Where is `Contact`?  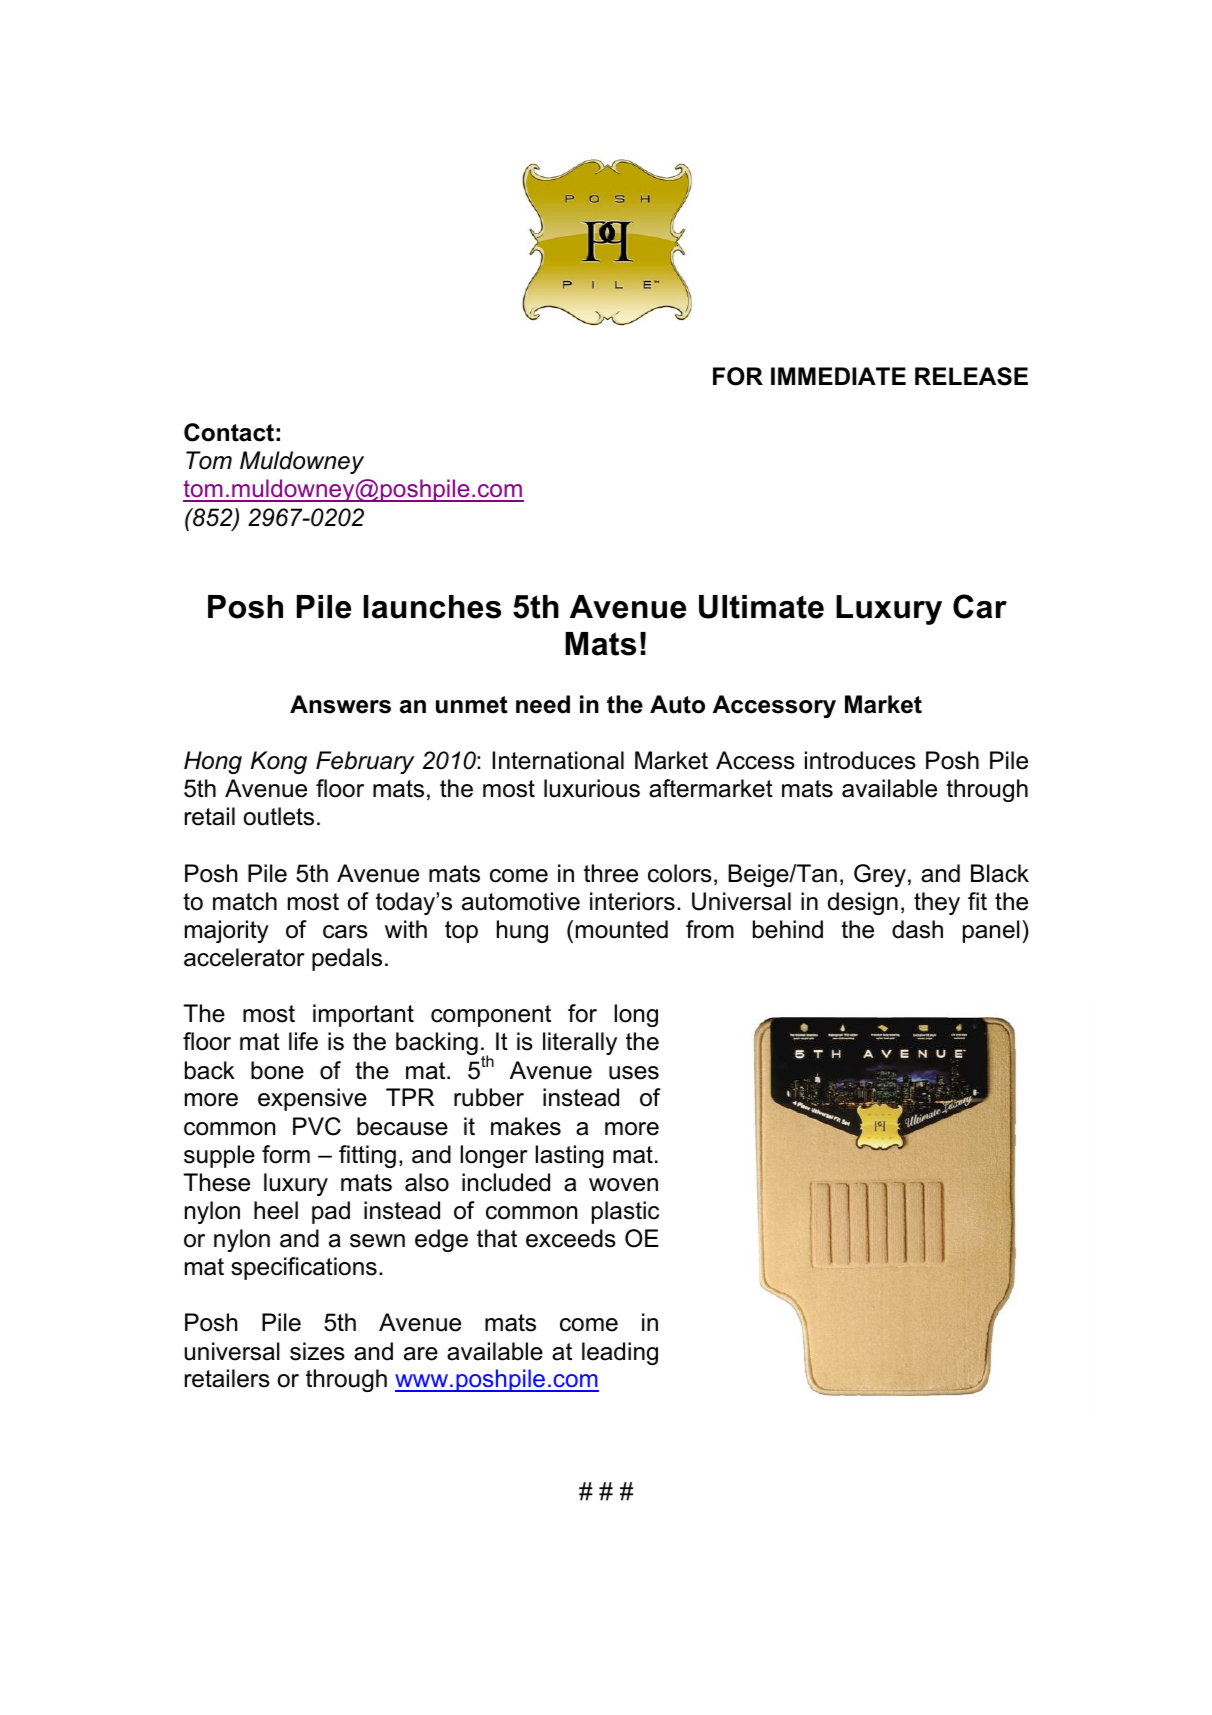 Contact is located at coordinates (229, 432).
